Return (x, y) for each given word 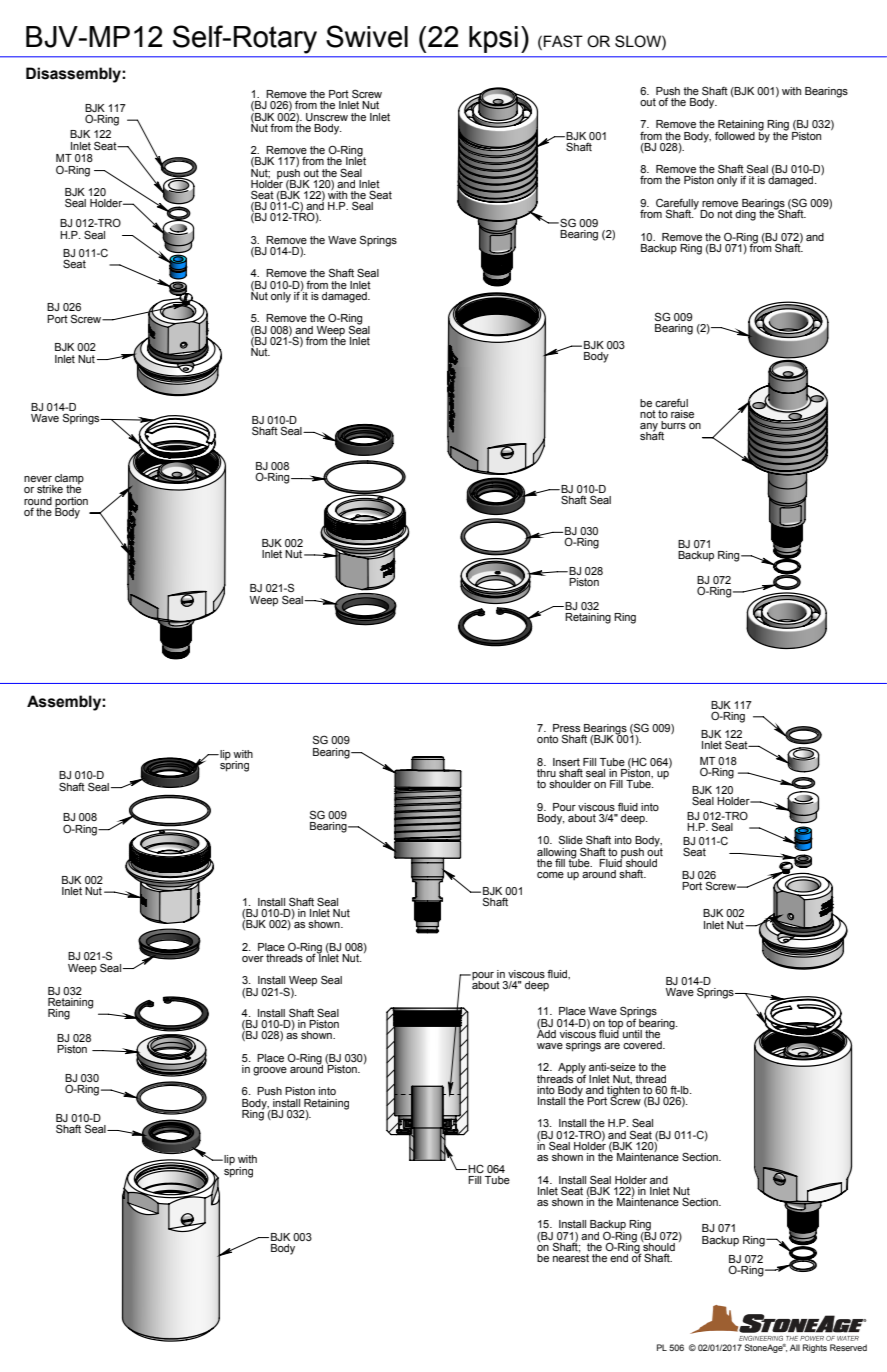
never (38, 479)
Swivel (367, 36)
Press (566, 729)
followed (735, 135)
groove (270, 1071)
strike (50, 489)
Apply (572, 1069)
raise (682, 414)
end (619, 1258)
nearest (571, 1257)
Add (546, 1032)
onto (547, 739)
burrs (673, 426)
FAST (563, 41)
